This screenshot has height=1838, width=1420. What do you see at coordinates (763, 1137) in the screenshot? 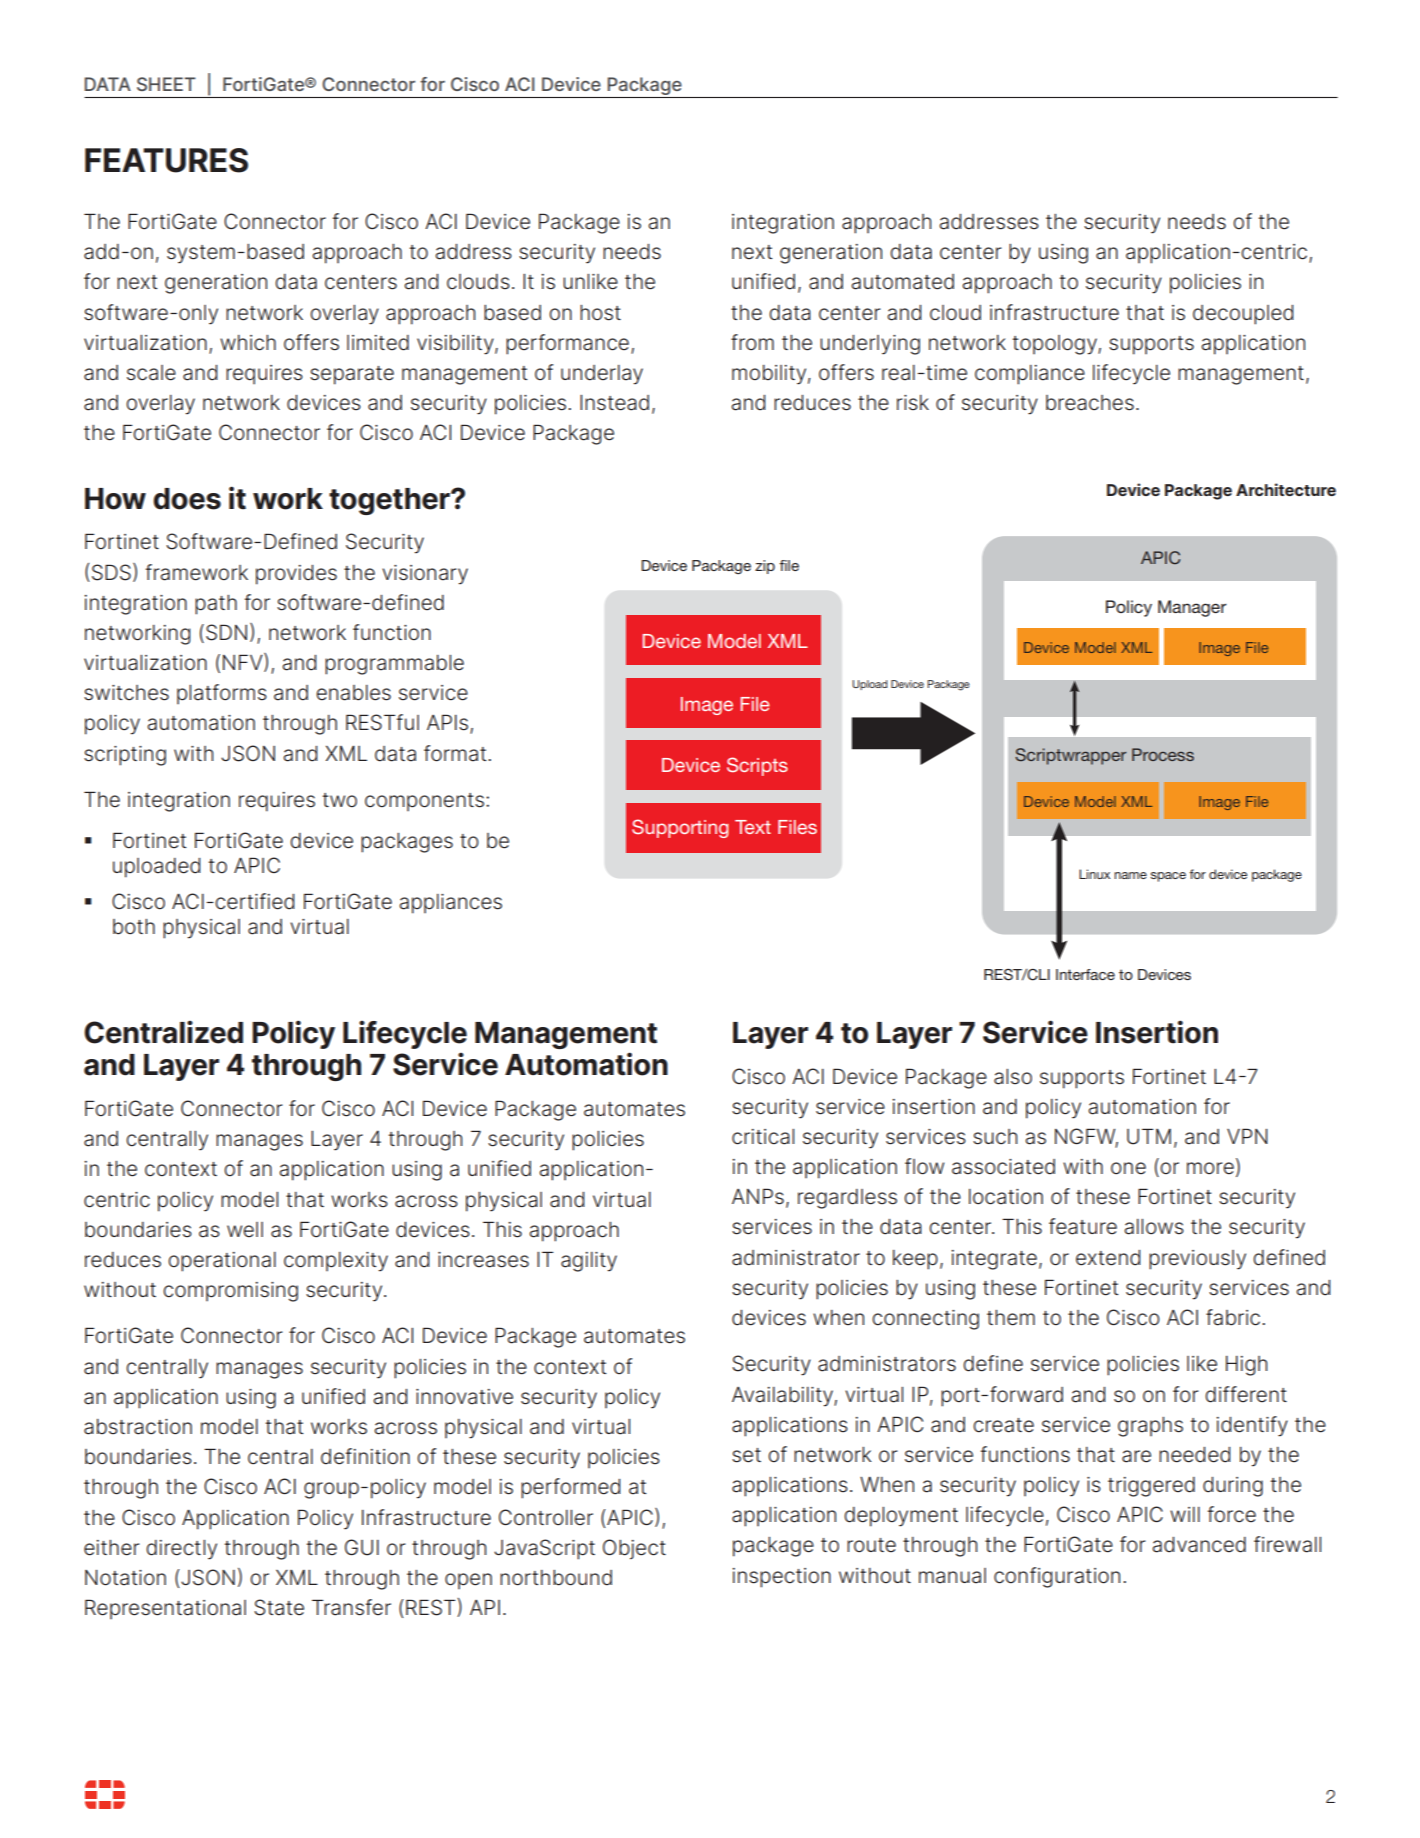
I see `critical` at bounding box center [763, 1137].
